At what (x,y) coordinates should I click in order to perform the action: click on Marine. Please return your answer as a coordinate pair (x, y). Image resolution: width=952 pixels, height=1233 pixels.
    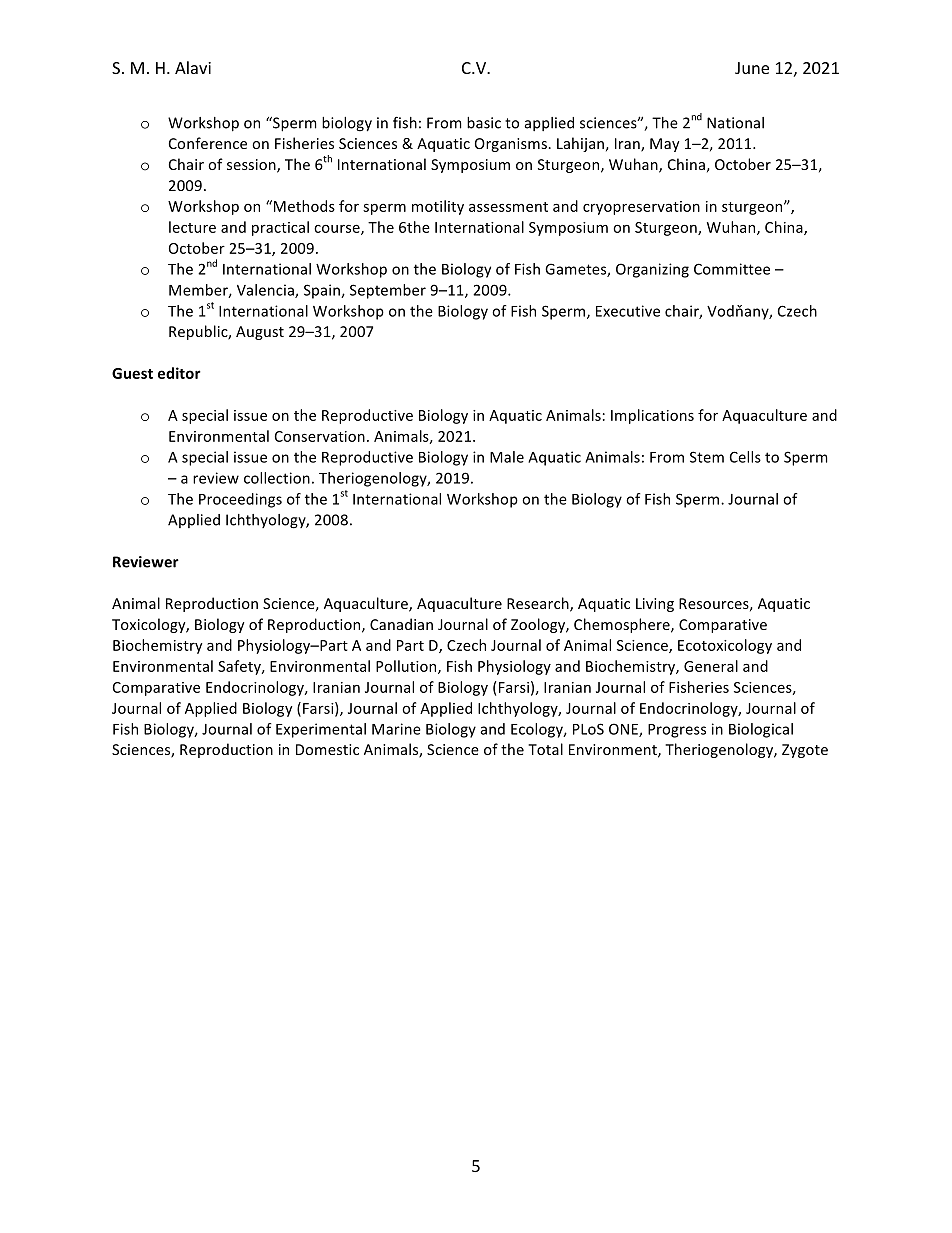
    Looking at the image, I should click on (396, 729).
